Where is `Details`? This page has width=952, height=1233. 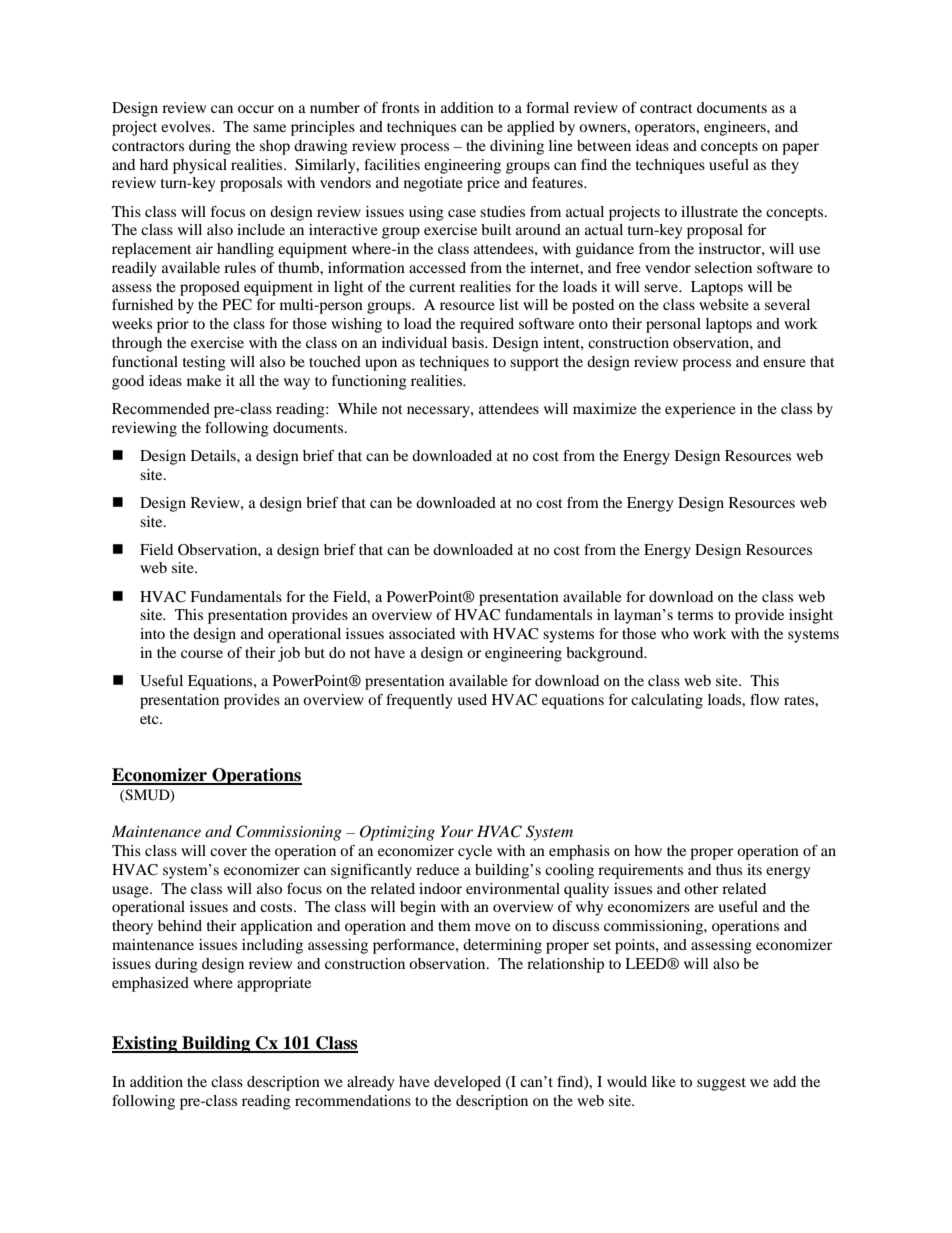 Details is located at coordinates (214, 455).
